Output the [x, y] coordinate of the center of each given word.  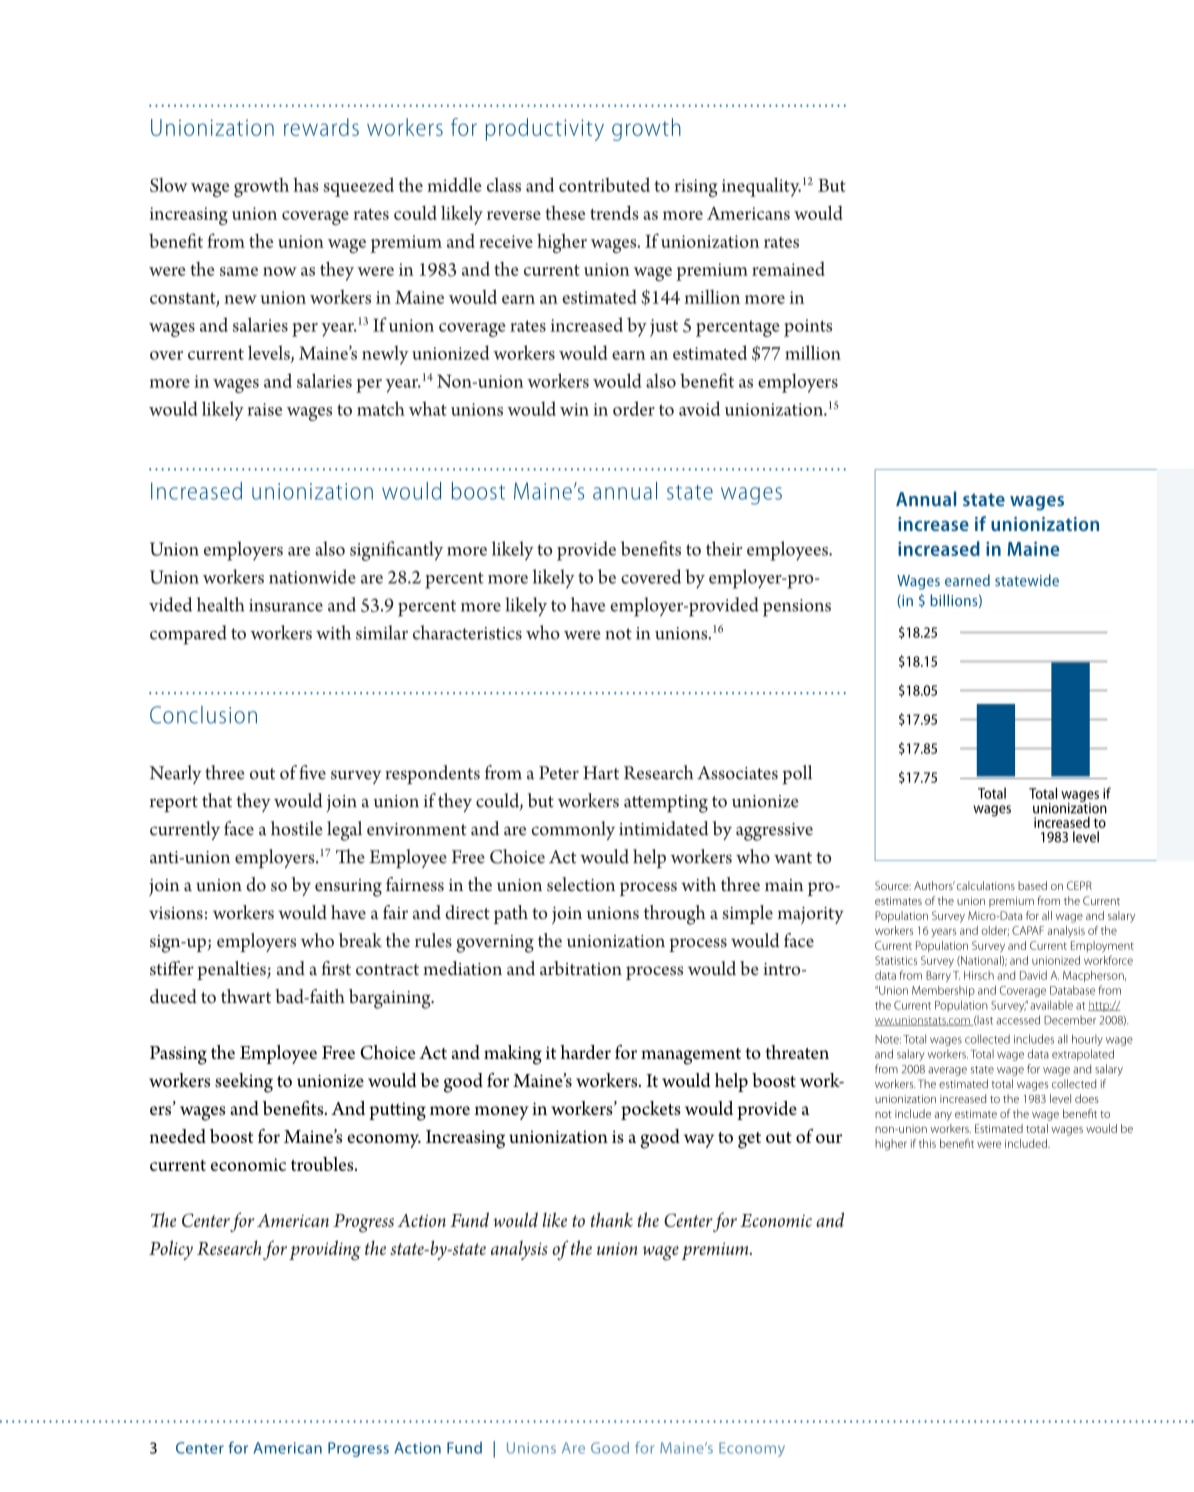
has [306, 184]
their [724, 548]
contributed [604, 184]
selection [581, 884]
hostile [297, 828]
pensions [797, 608]
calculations [986, 885]
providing [325, 1250]
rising [696, 188]
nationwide [312, 576]
